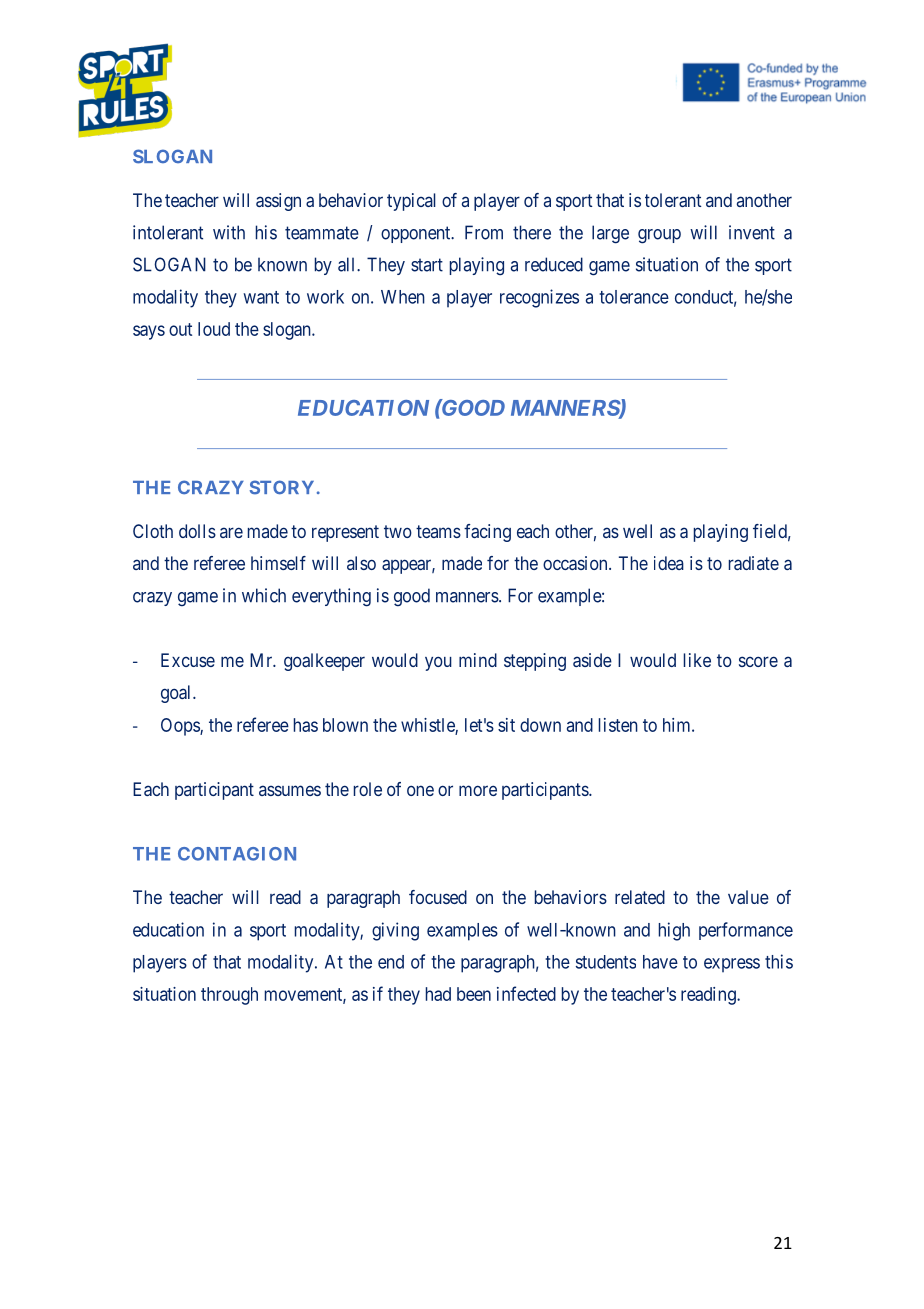 The image size is (924, 1309). I want to click on mind, so click(478, 660).
